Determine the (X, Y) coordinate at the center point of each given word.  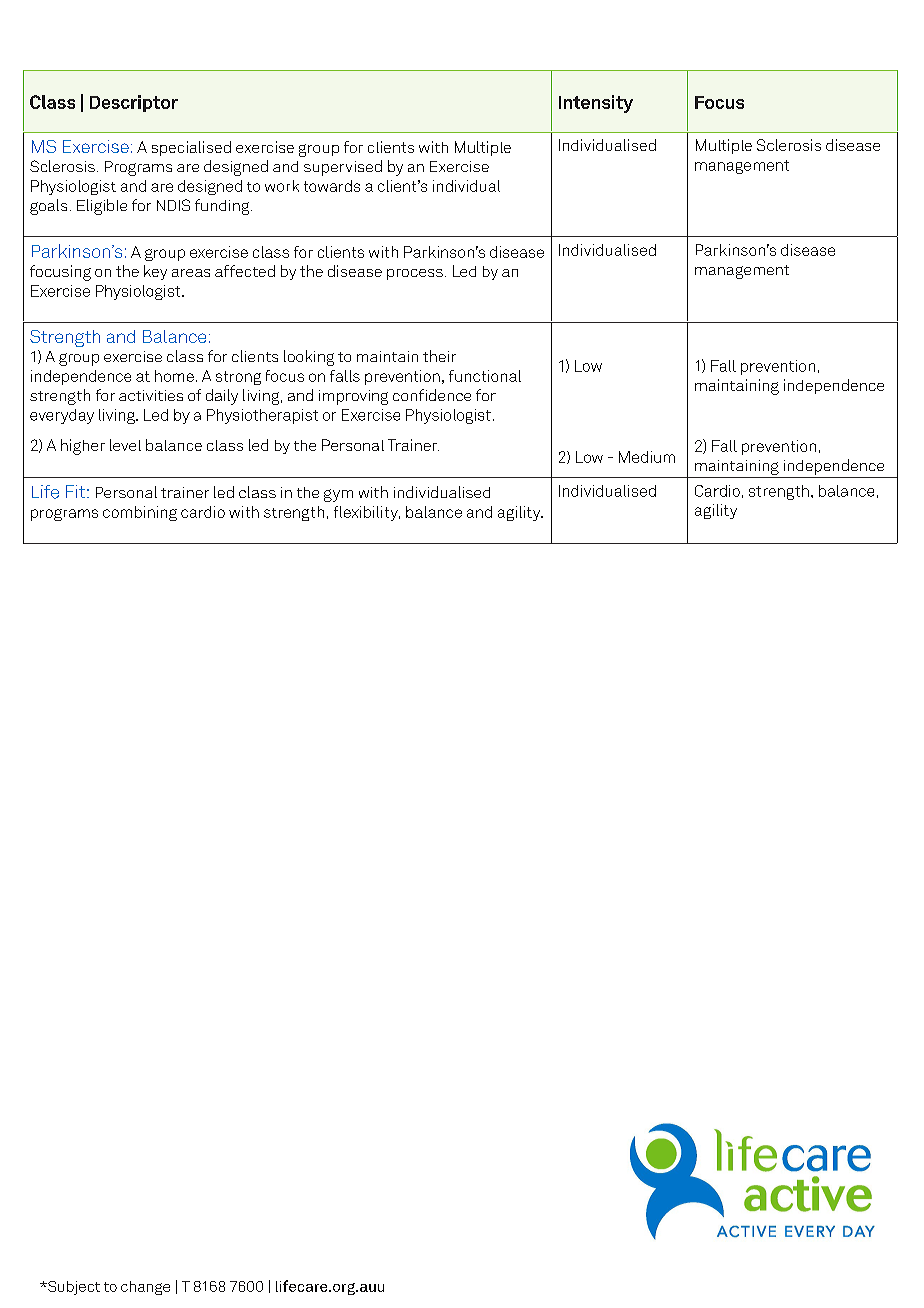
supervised (343, 168)
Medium (647, 457)
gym (338, 495)
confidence (432, 395)
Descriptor (134, 103)
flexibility (367, 513)
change (145, 1288)
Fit (75, 491)
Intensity (596, 104)
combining (140, 513)
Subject (73, 1288)
